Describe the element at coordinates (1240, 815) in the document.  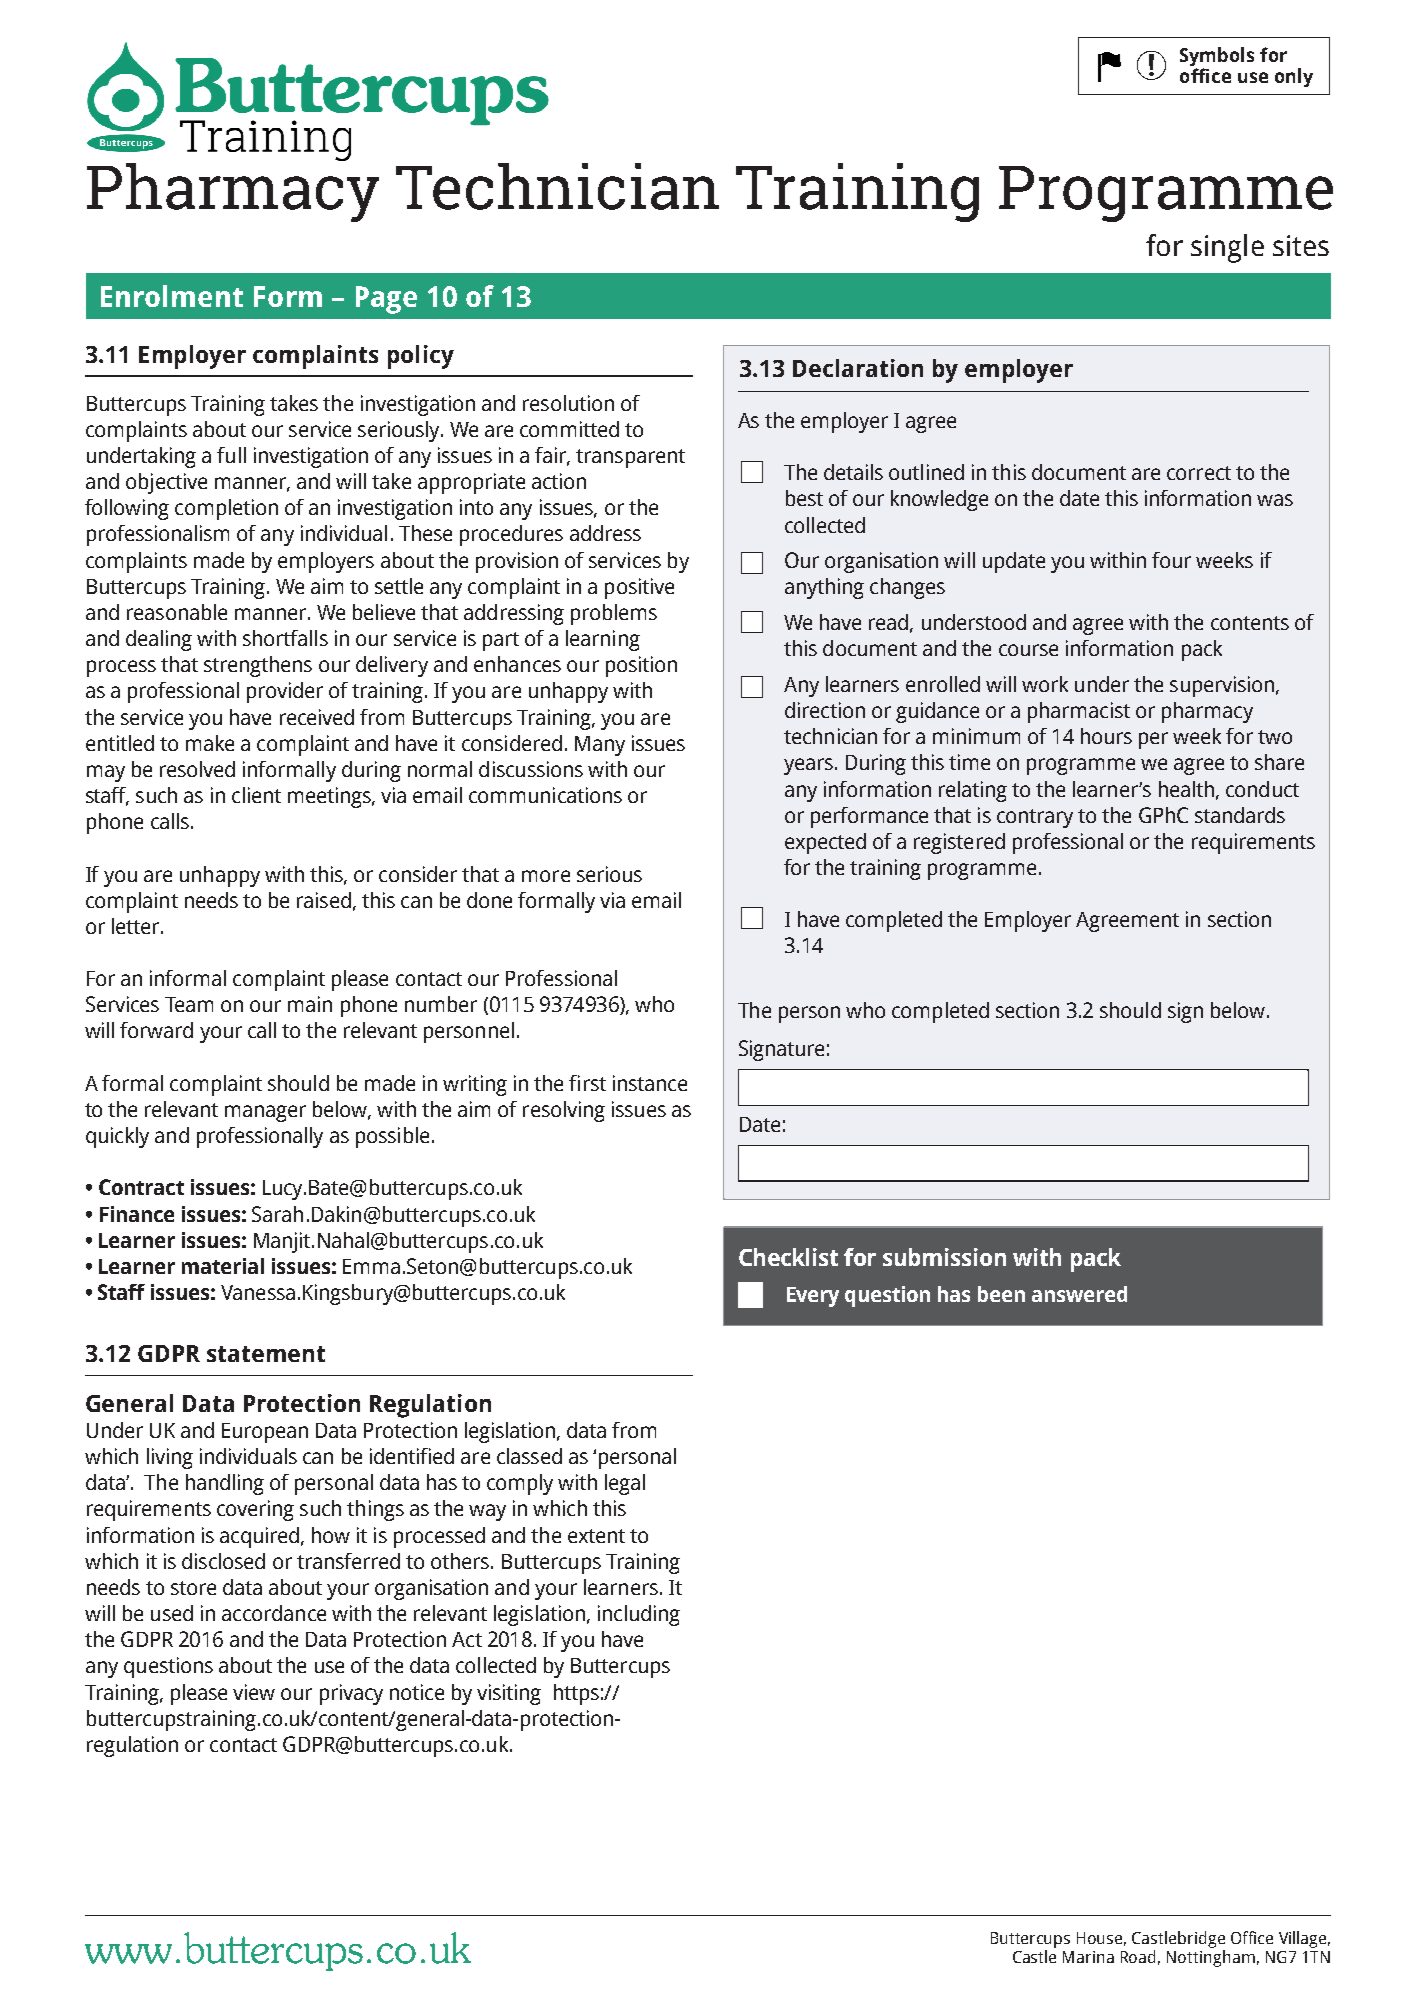
I see `standards` at that location.
